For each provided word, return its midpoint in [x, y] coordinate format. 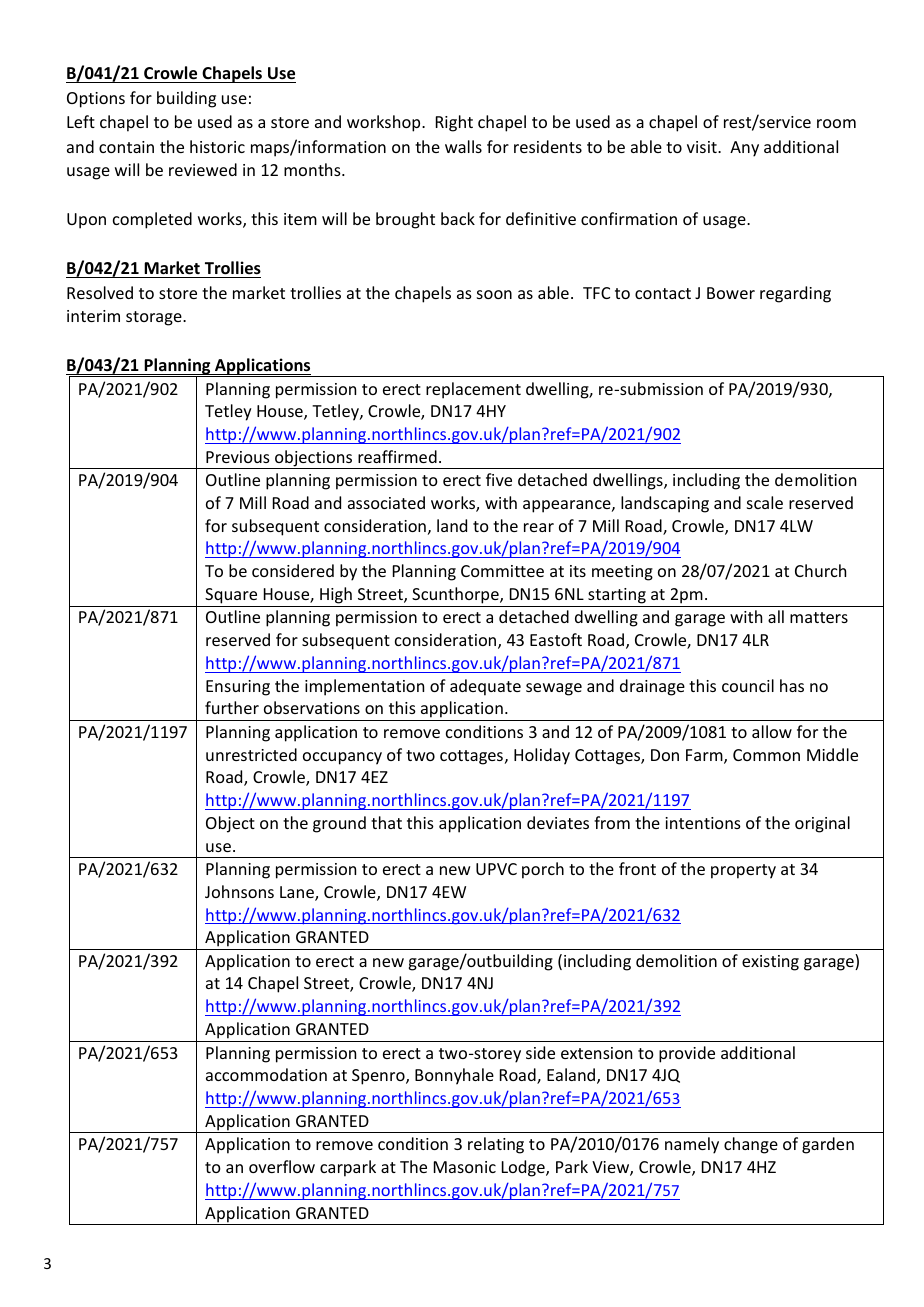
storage [155, 318]
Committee [502, 571]
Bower [731, 293]
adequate [485, 687]
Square [231, 596]
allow [772, 731]
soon [494, 294]
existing [770, 963]
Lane [298, 893]
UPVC [496, 869]
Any [744, 149]
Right [454, 123]
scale [765, 502]
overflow [282, 1166]
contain [126, 147]
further [232, 707]
